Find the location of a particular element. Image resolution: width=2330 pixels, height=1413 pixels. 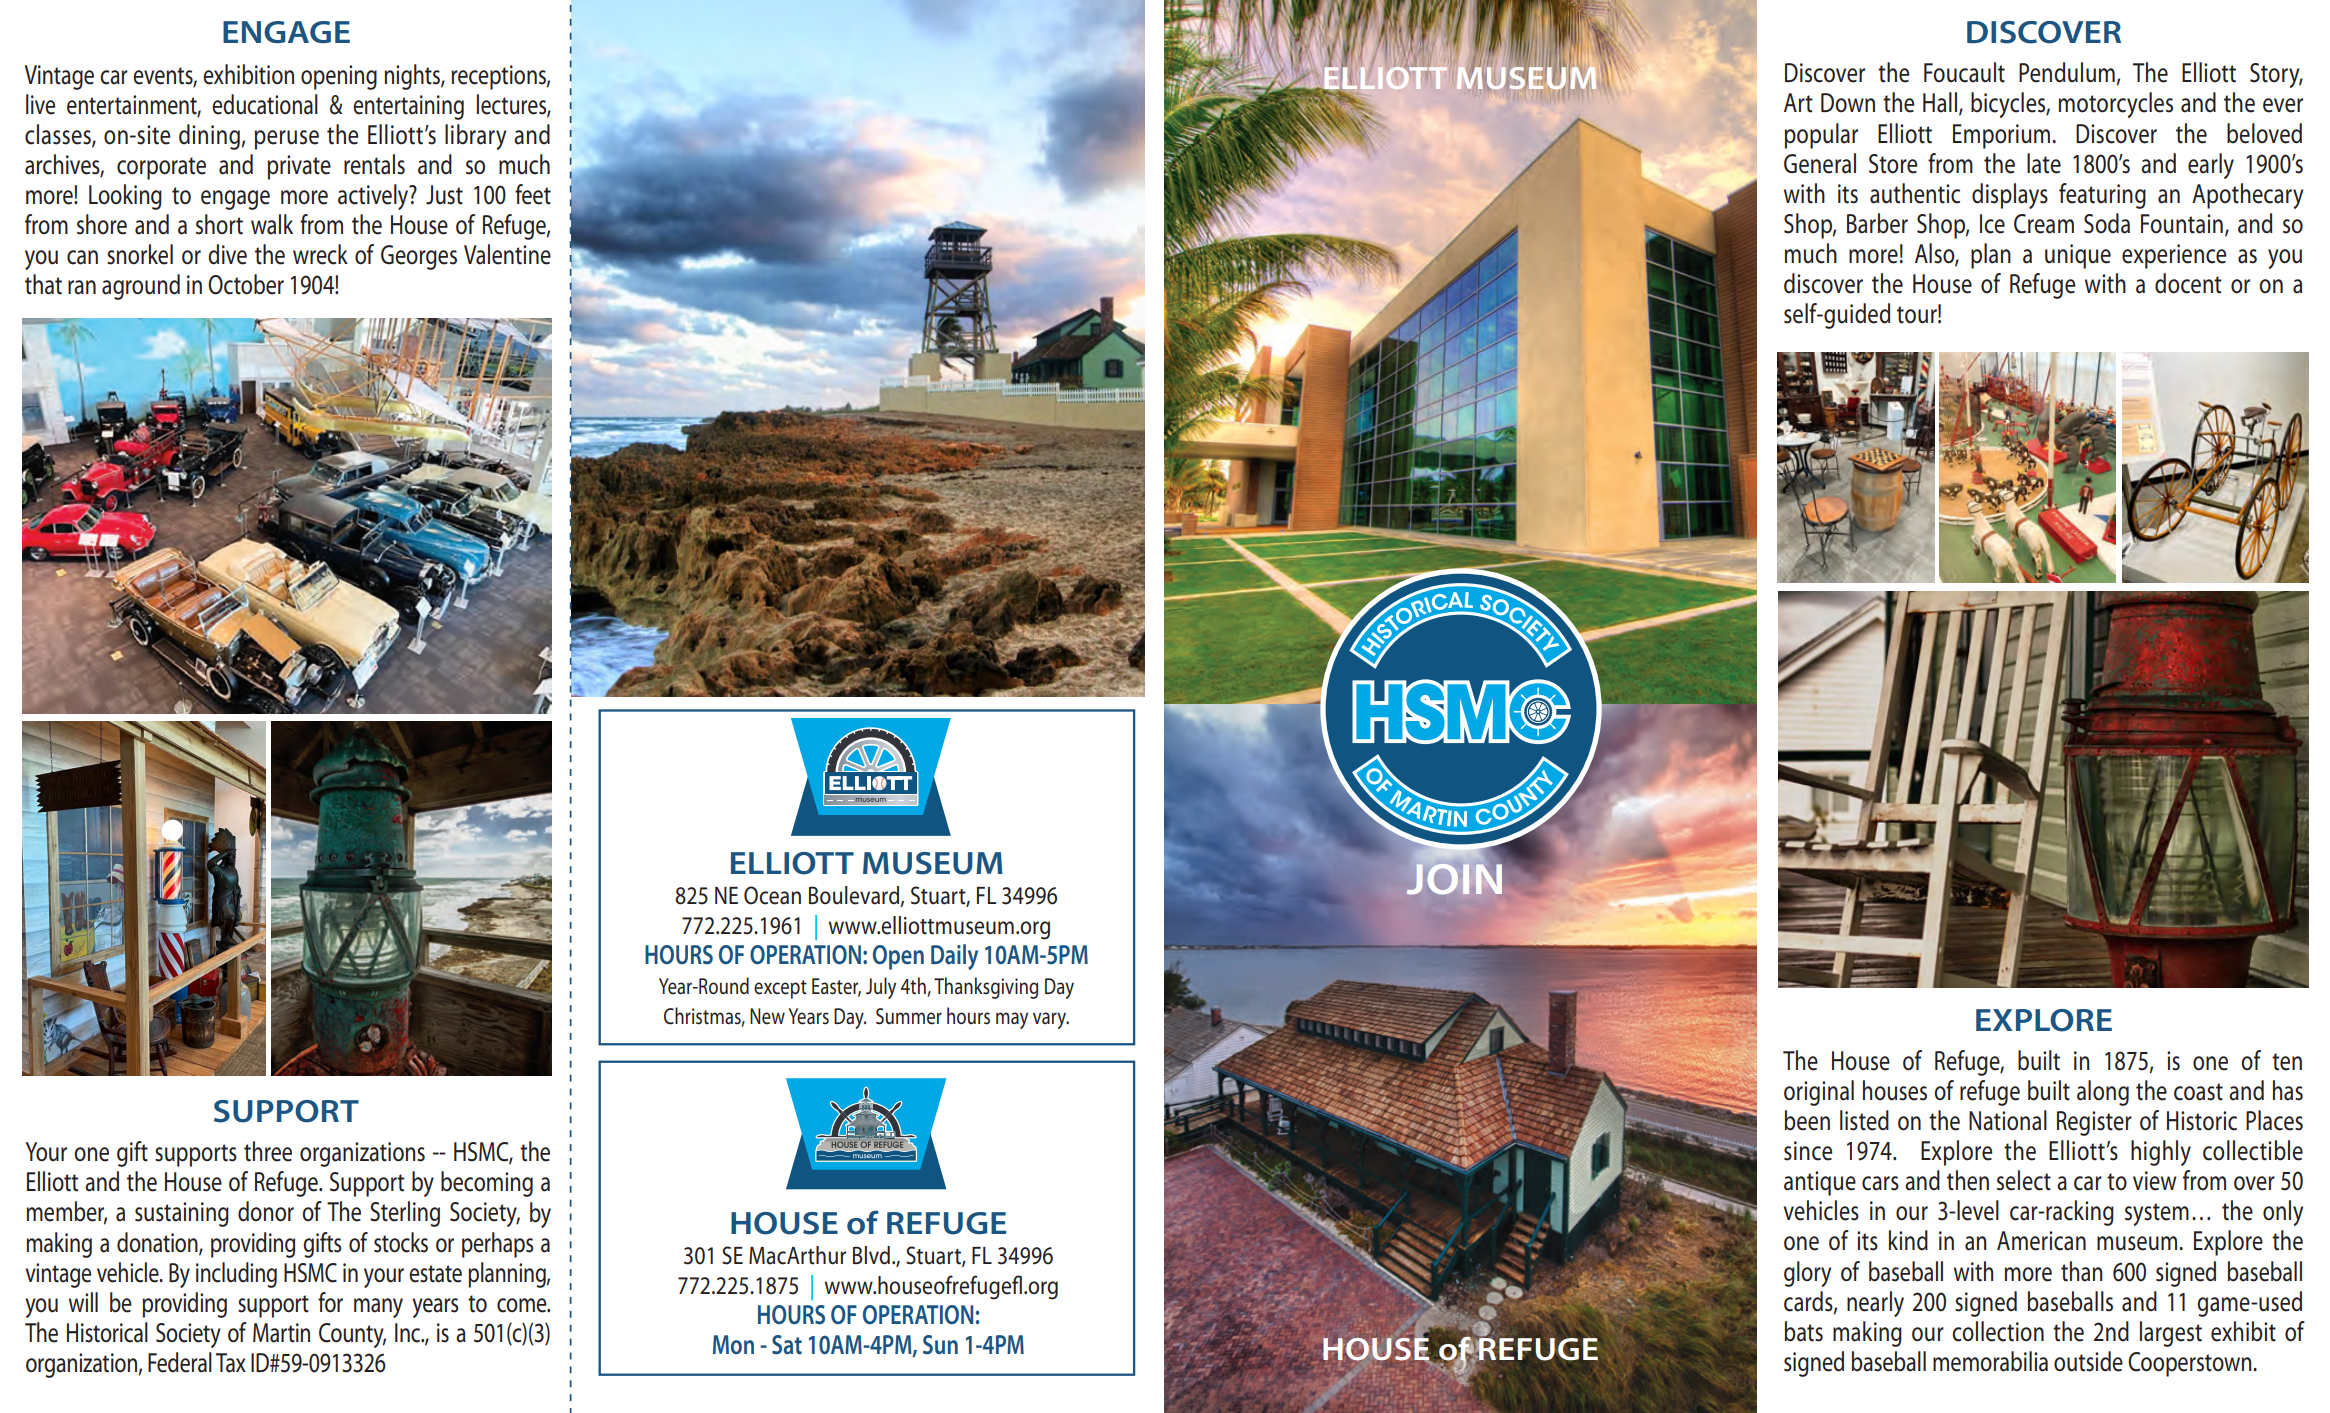

ten is located at coordinates (2287, 1062).
